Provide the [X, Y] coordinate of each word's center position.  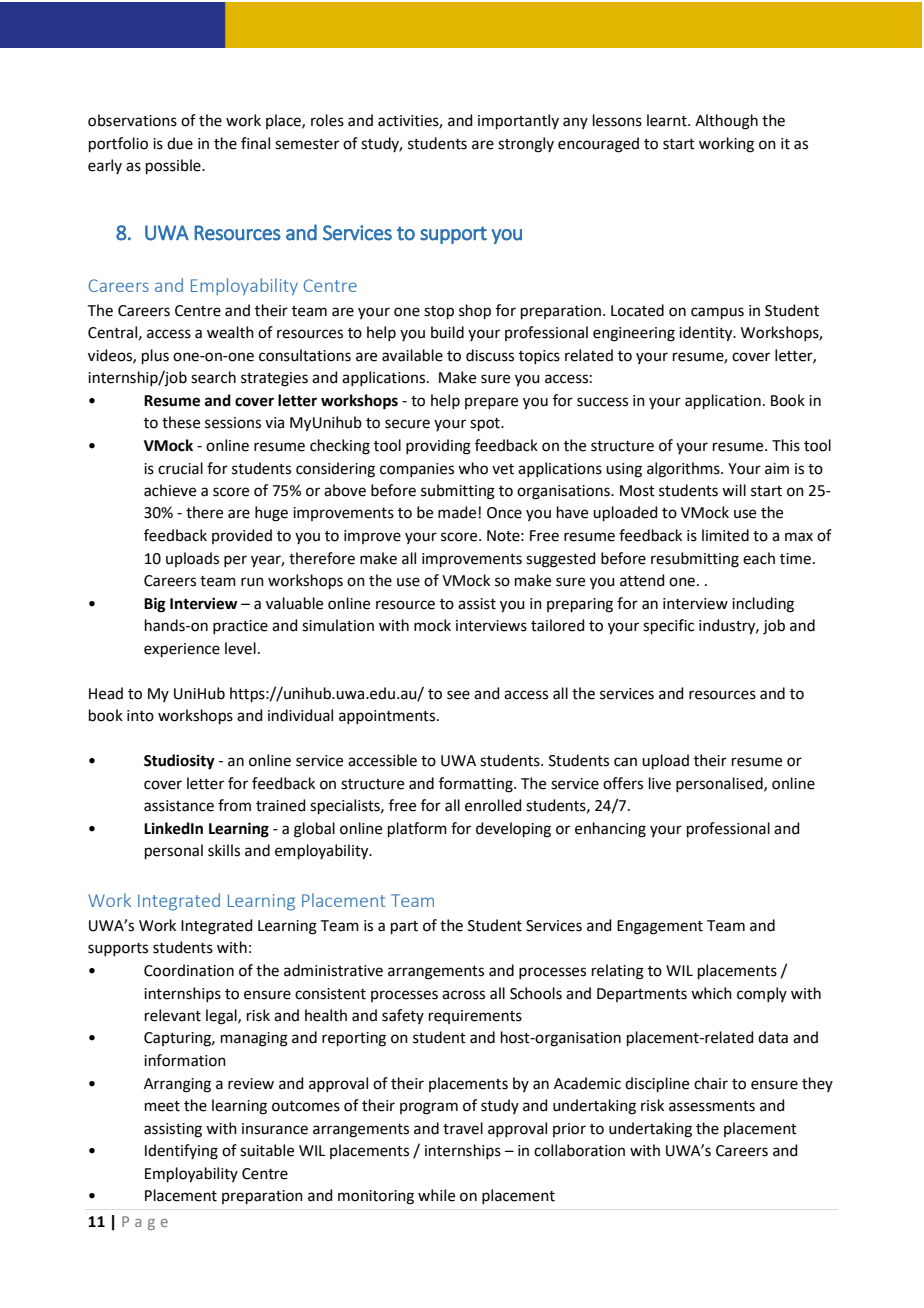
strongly [526, 145]
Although [726, 122]
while [436, 1195]
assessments [712, 1106]
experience [182, 650]
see [458, 695]
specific [668, 626]
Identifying [181, 1152]
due [180, 143]
